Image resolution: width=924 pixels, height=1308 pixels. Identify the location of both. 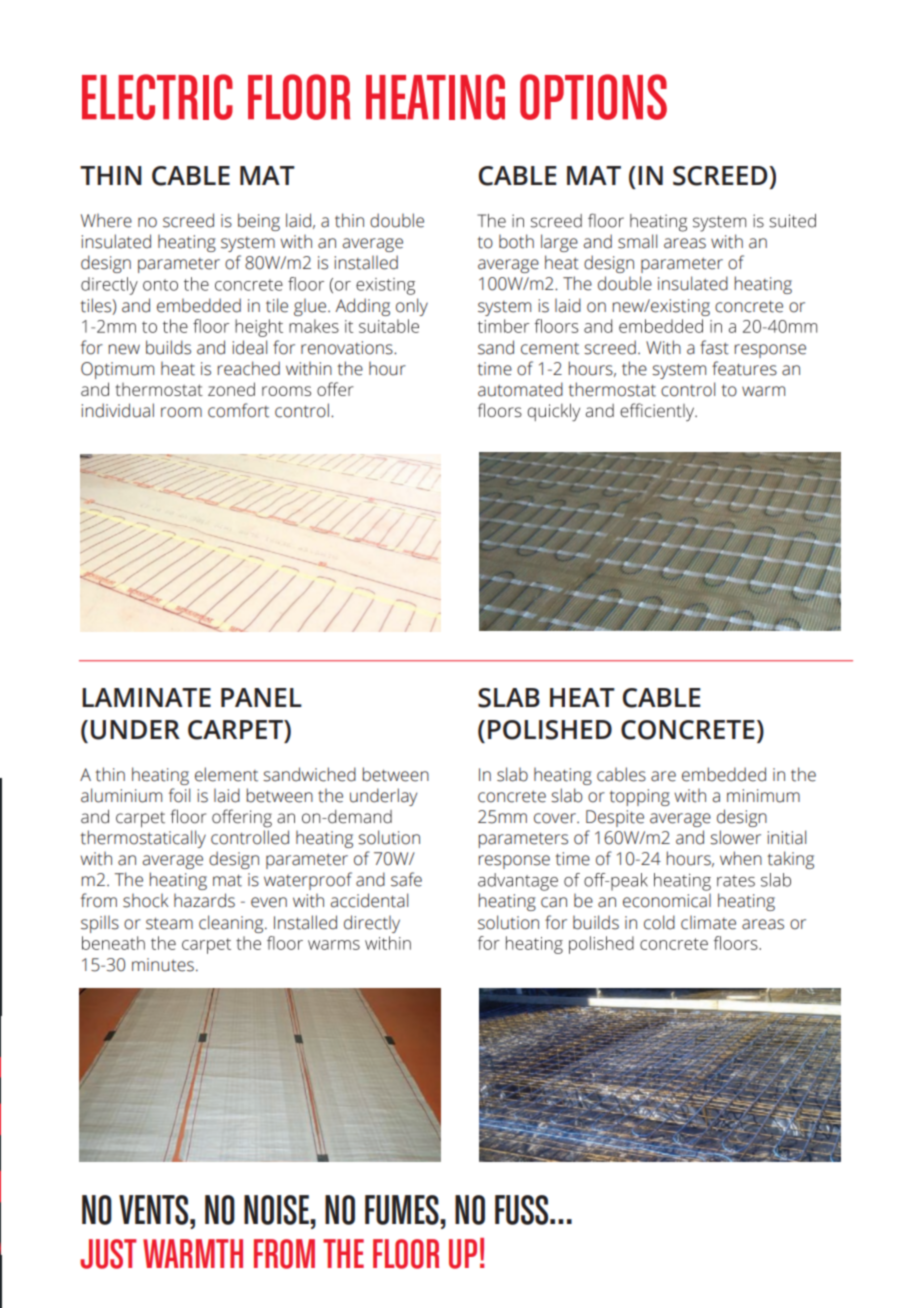
(516, 241).
